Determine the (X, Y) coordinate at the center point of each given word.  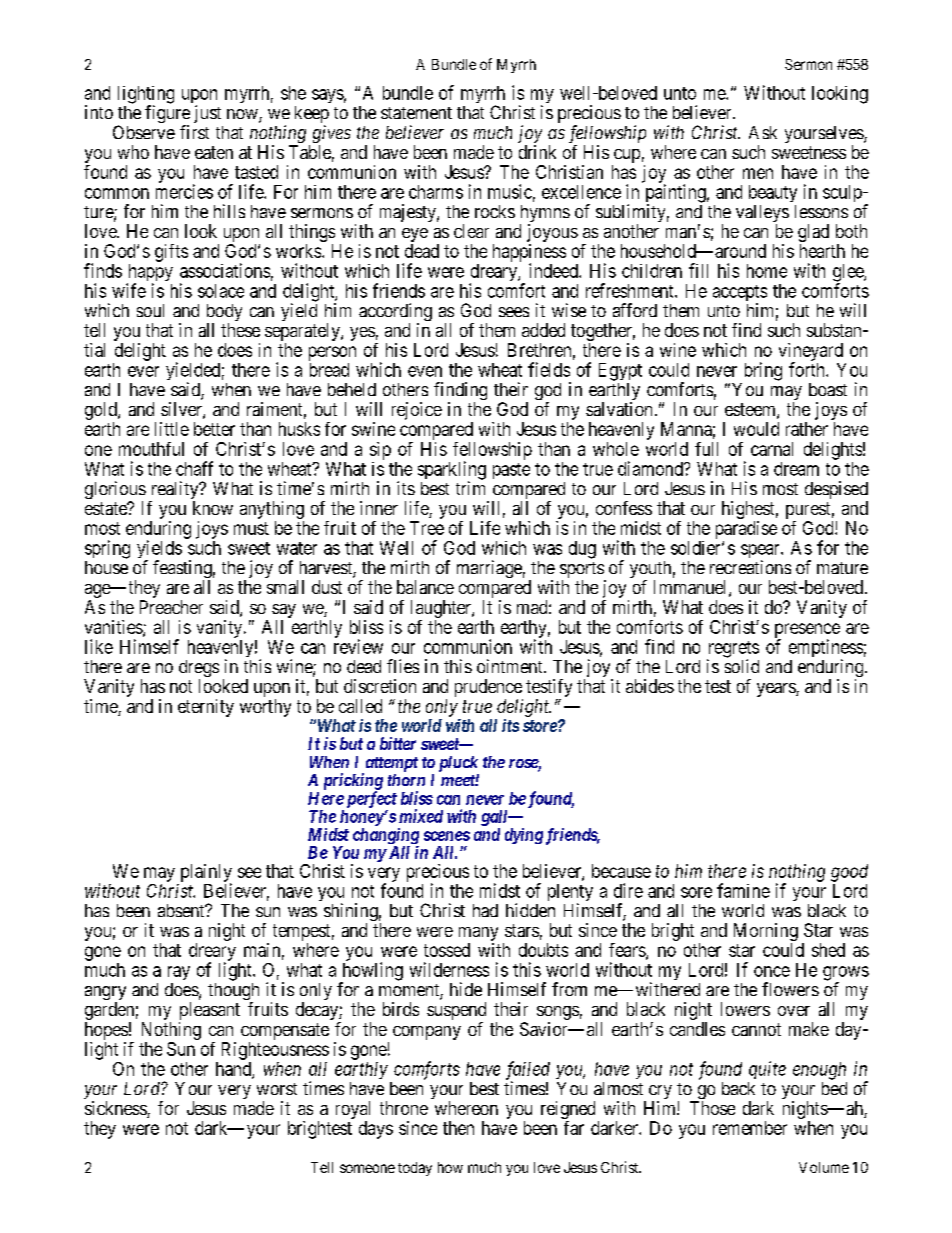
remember (750, 1128)
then (458, 1128)
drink (537, 152)
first (194, 132)
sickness (116, 1109)
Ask (763, 132)
